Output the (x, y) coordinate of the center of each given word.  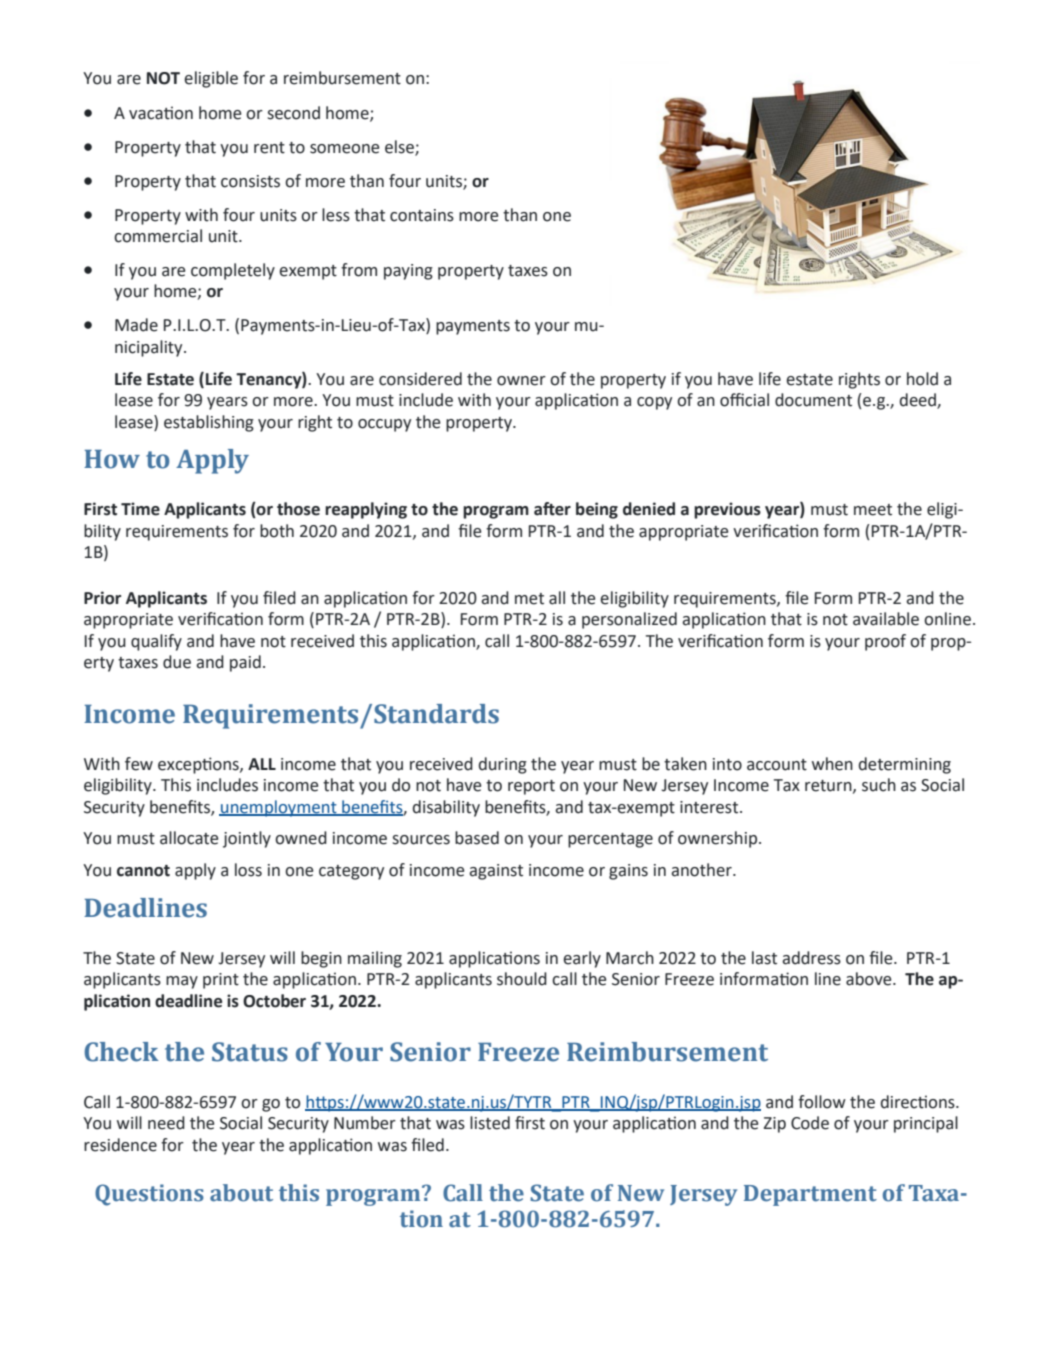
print (221, 981)
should (522, 979)
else (400, 147)
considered (420, 379)
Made (136, 325)
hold (922, 379)
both (277, 531)
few (139, 764)
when (832, 764)
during (502, 765)
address (811, 958)
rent (269, 148)
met (529, 599)
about (241, 1193)
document (813, 400)
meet (873, 510)
